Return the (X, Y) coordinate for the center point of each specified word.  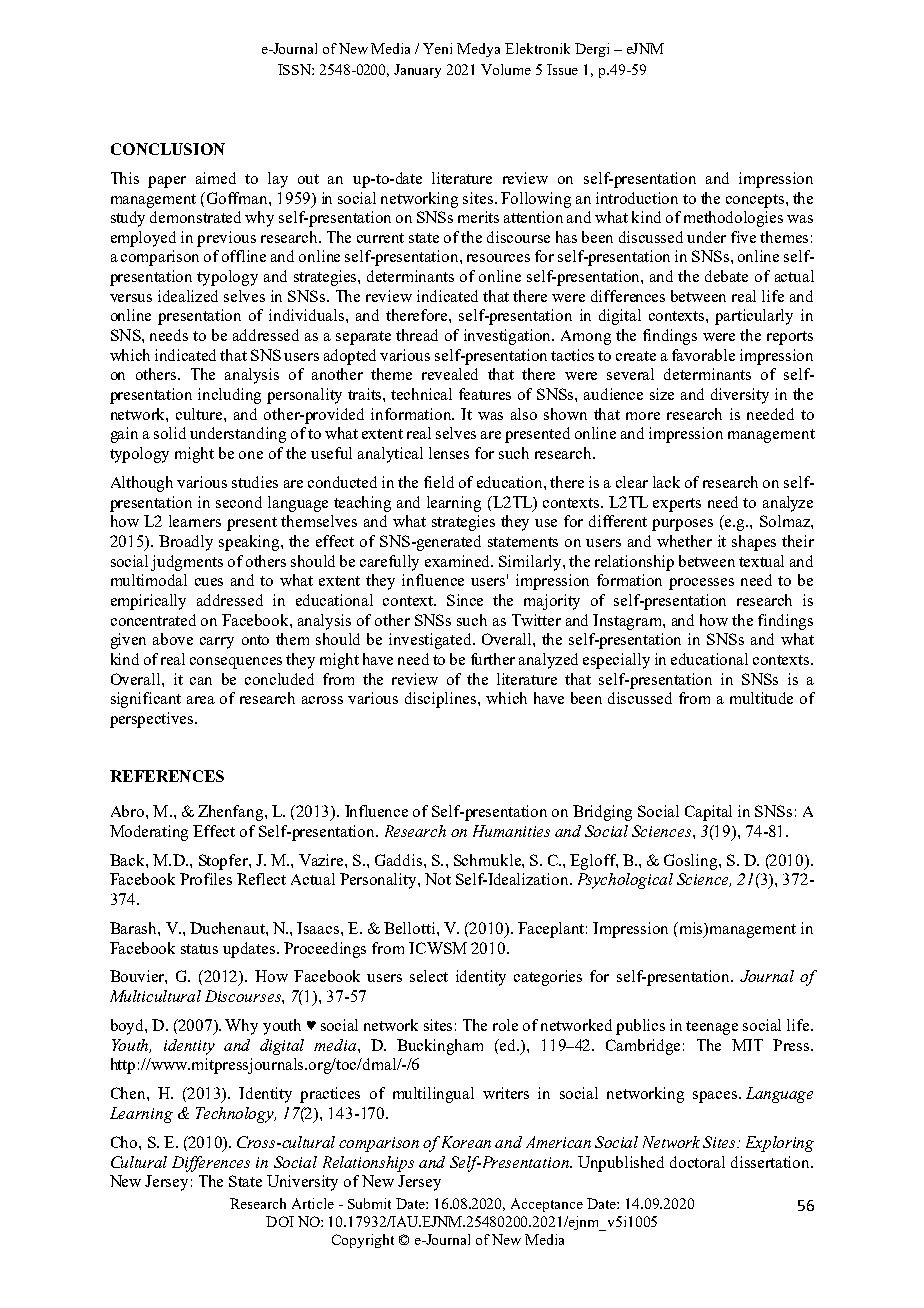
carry (217, 643)
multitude (761, 698)
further (493, 659)
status (199, 949)
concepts (756, 201)
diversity (740, 396)
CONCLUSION (168, 149)
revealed (450, 374)
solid (170, 433)
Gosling (692, 862)
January (417, 71)
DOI (280, 1221)
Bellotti (411, 928)
